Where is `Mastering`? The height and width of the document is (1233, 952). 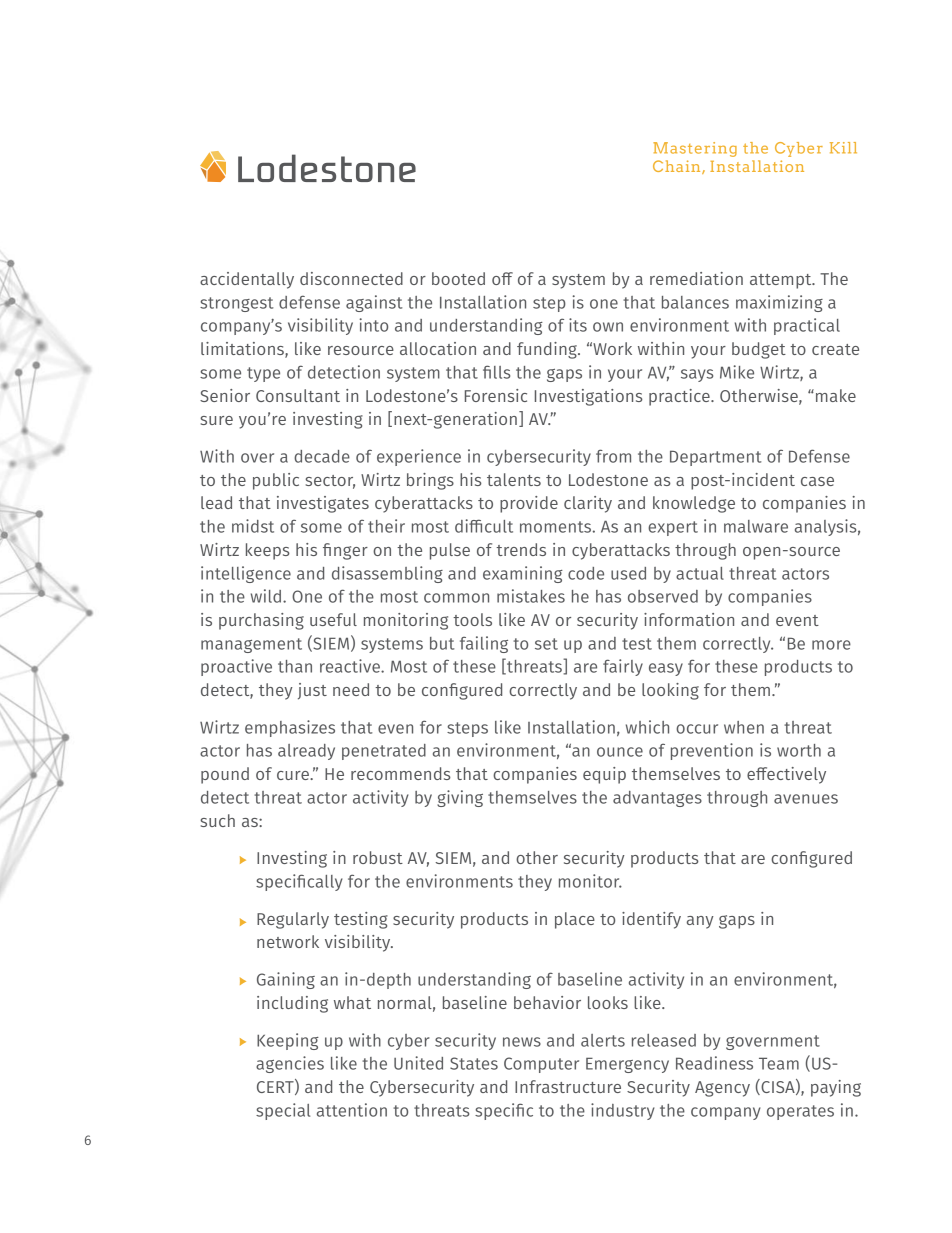 Mastering is located at coordinates (695, 149).
